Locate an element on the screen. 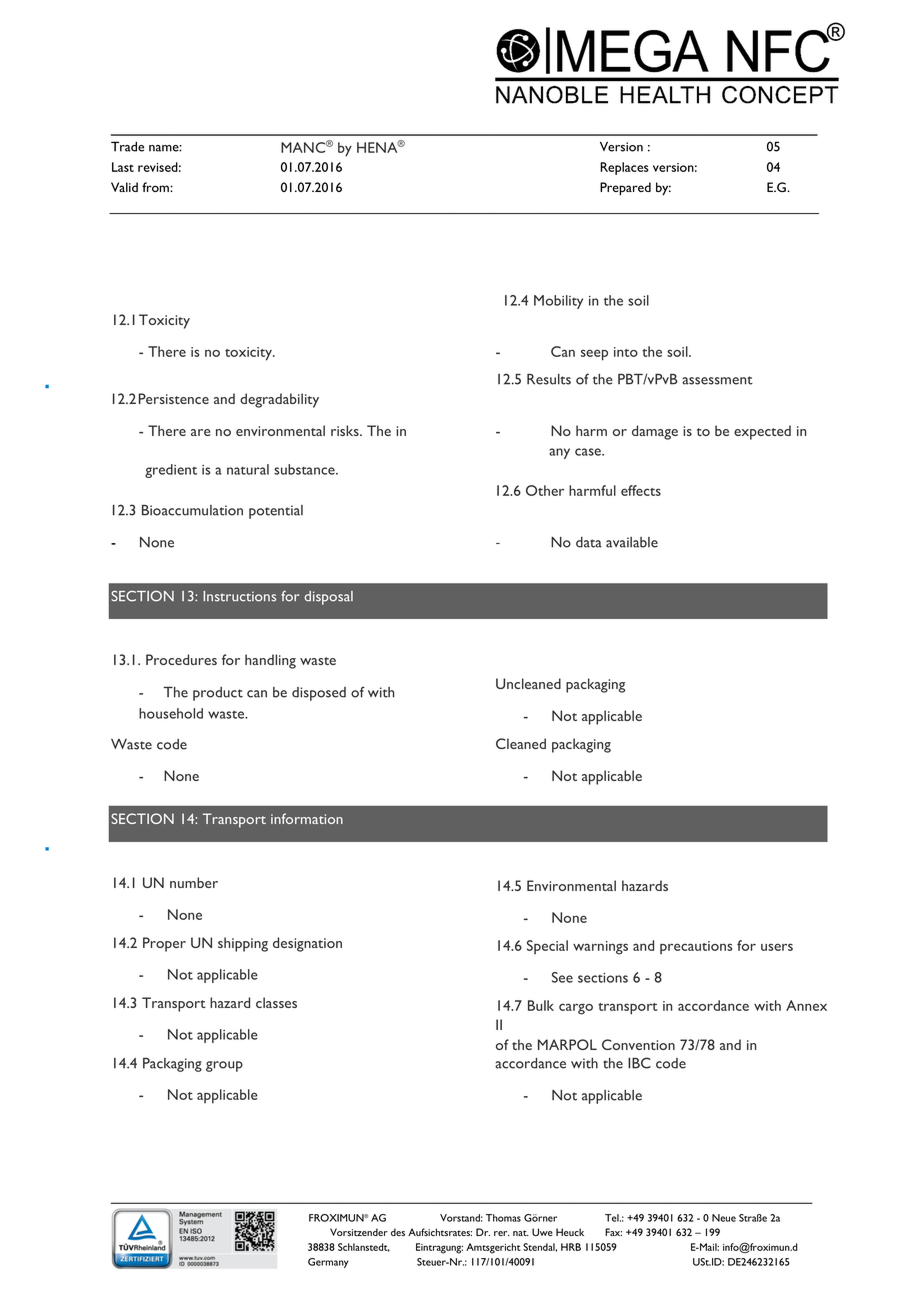  available is located at coordinates (632, 542).
